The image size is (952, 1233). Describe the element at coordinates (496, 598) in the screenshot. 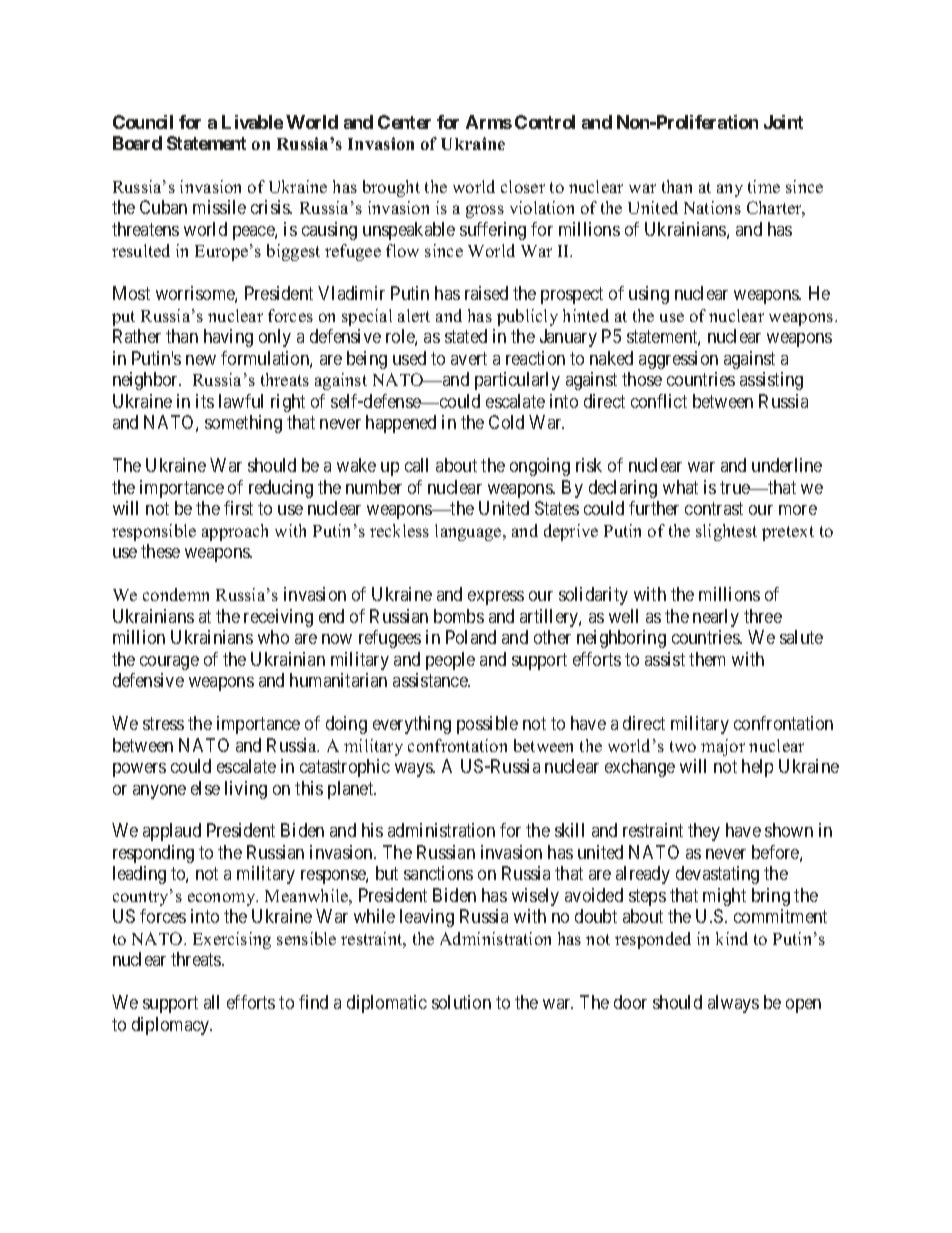

I see `express` at that location.
